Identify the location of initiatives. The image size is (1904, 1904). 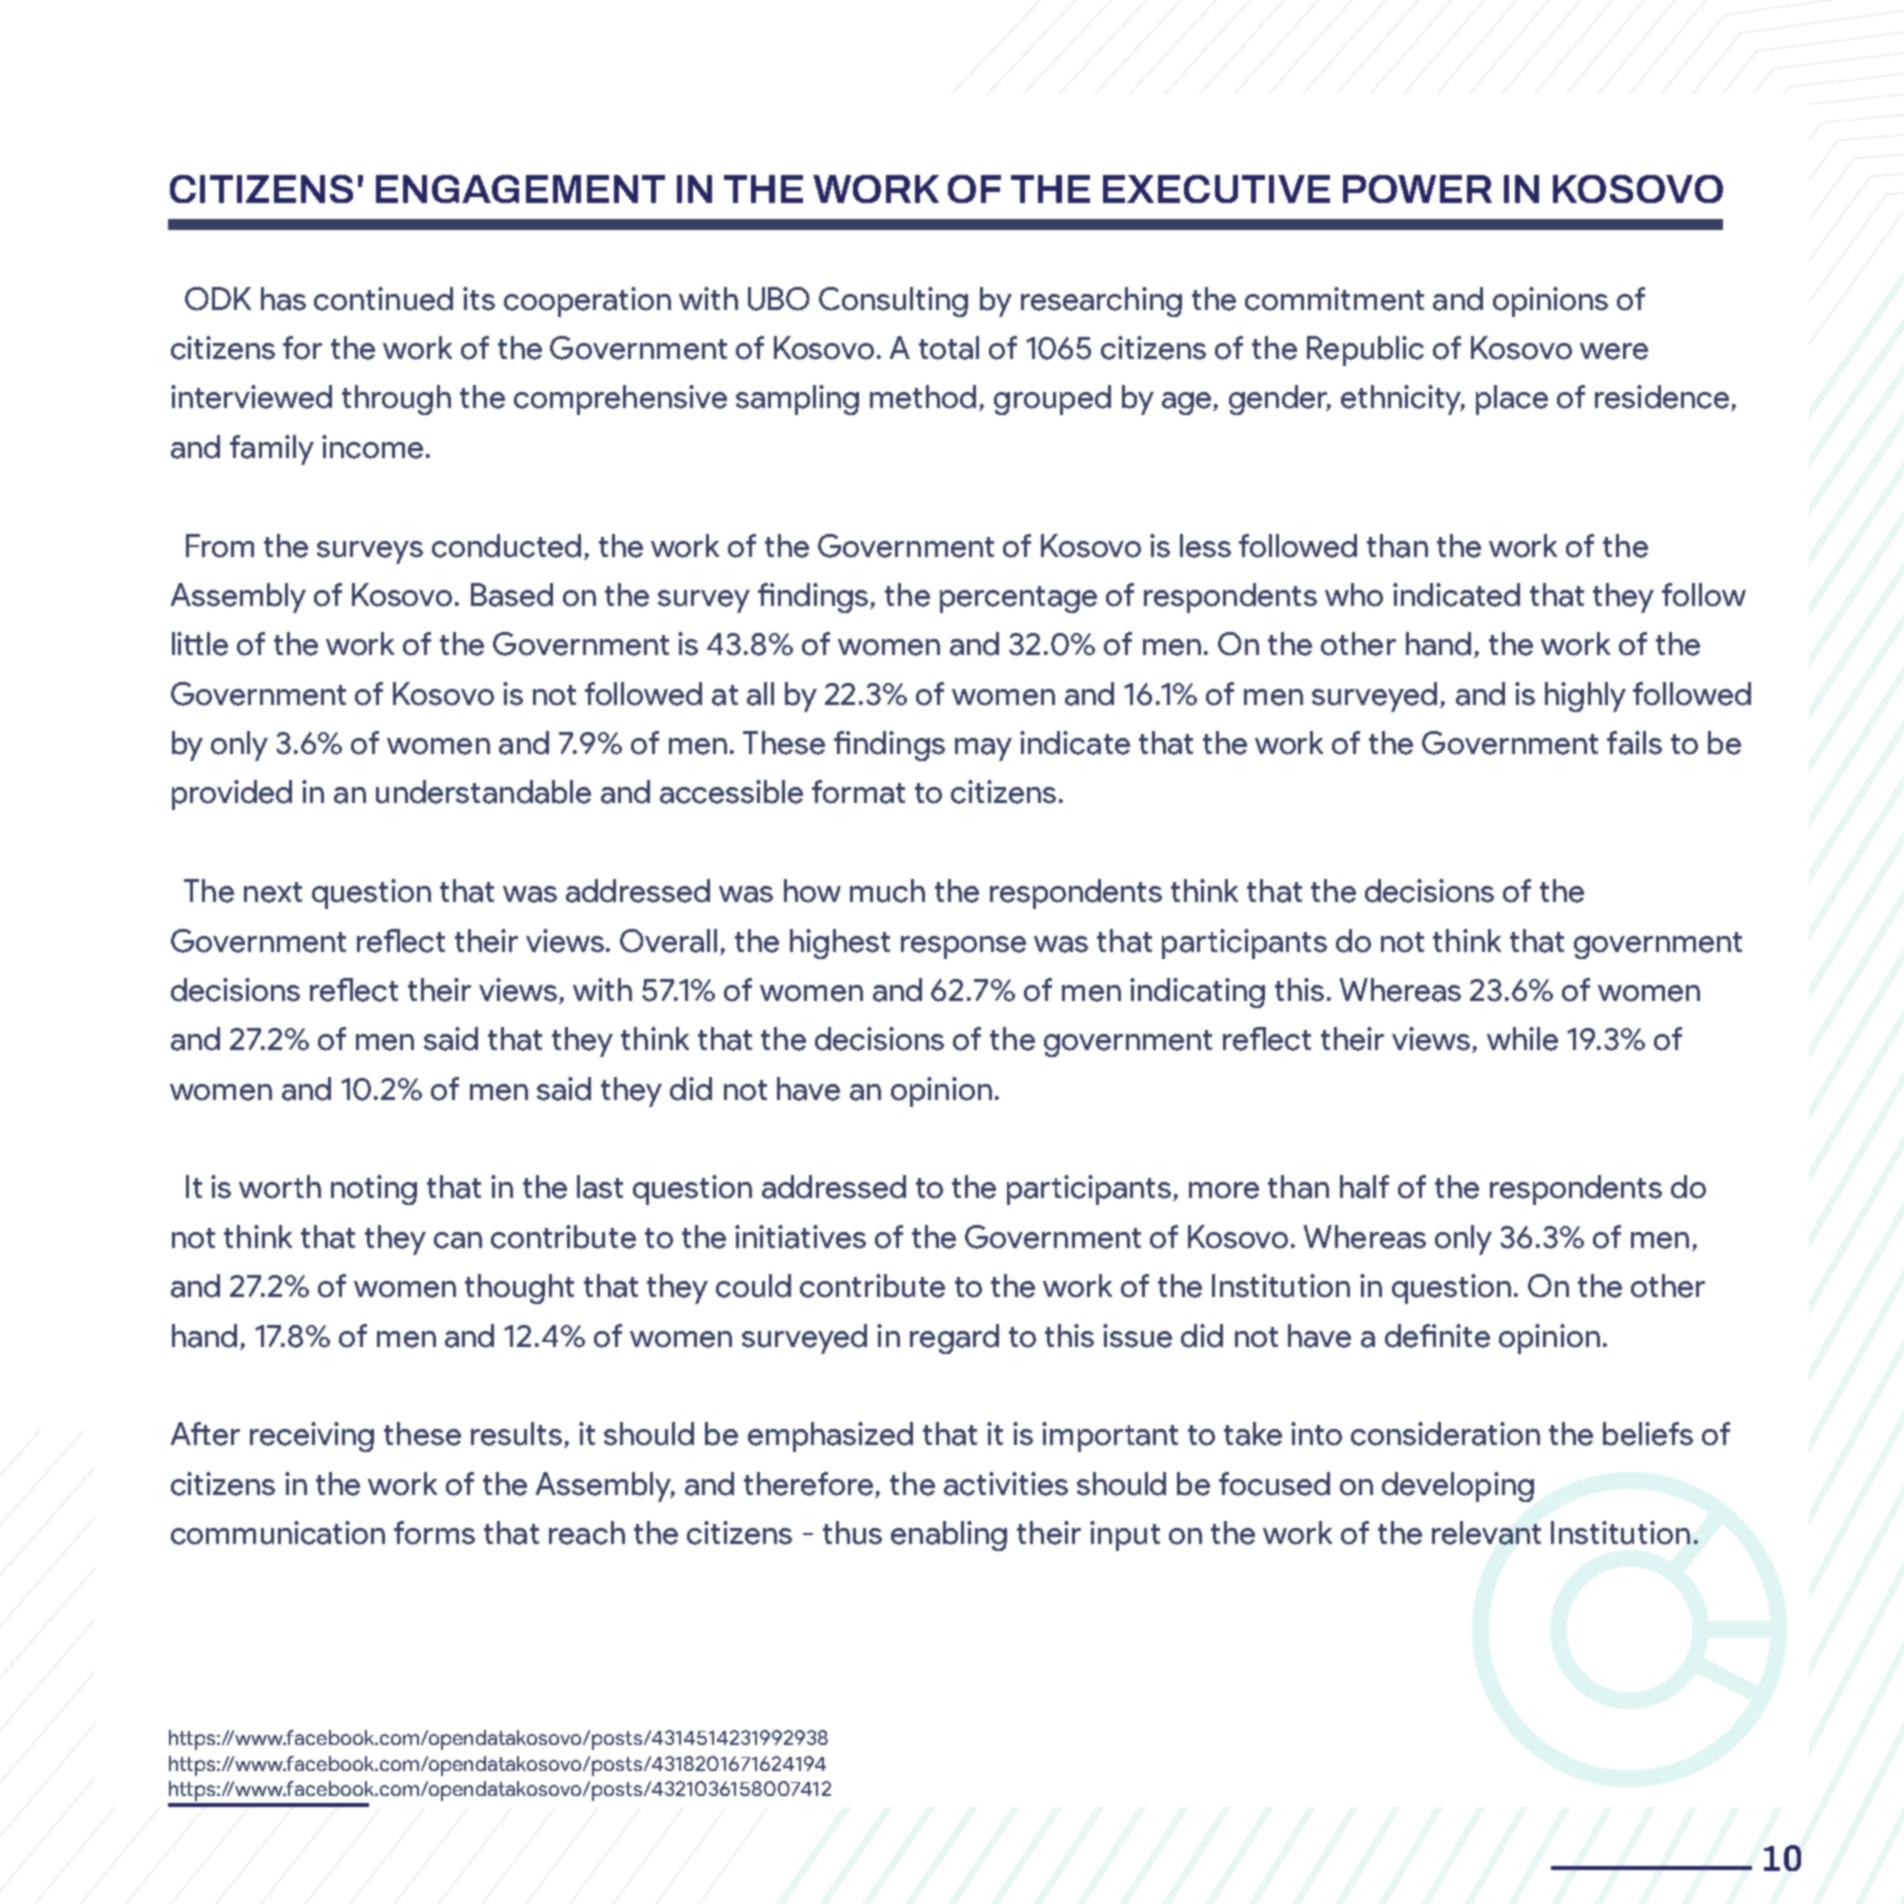
(800, 1237).
